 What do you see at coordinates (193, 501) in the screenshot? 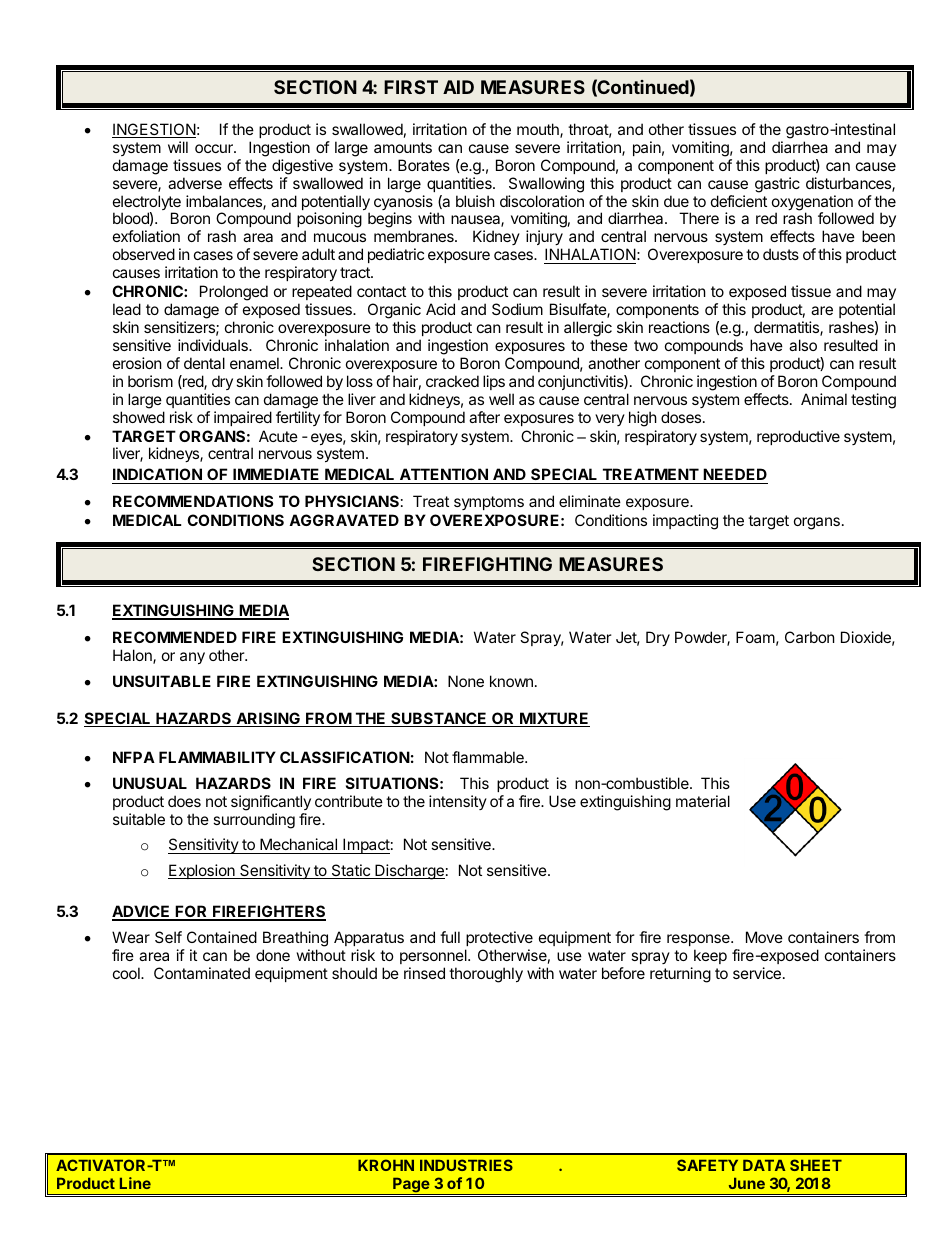
I see `RECOMMENDATIONS` at bounding box center [193, 501].
